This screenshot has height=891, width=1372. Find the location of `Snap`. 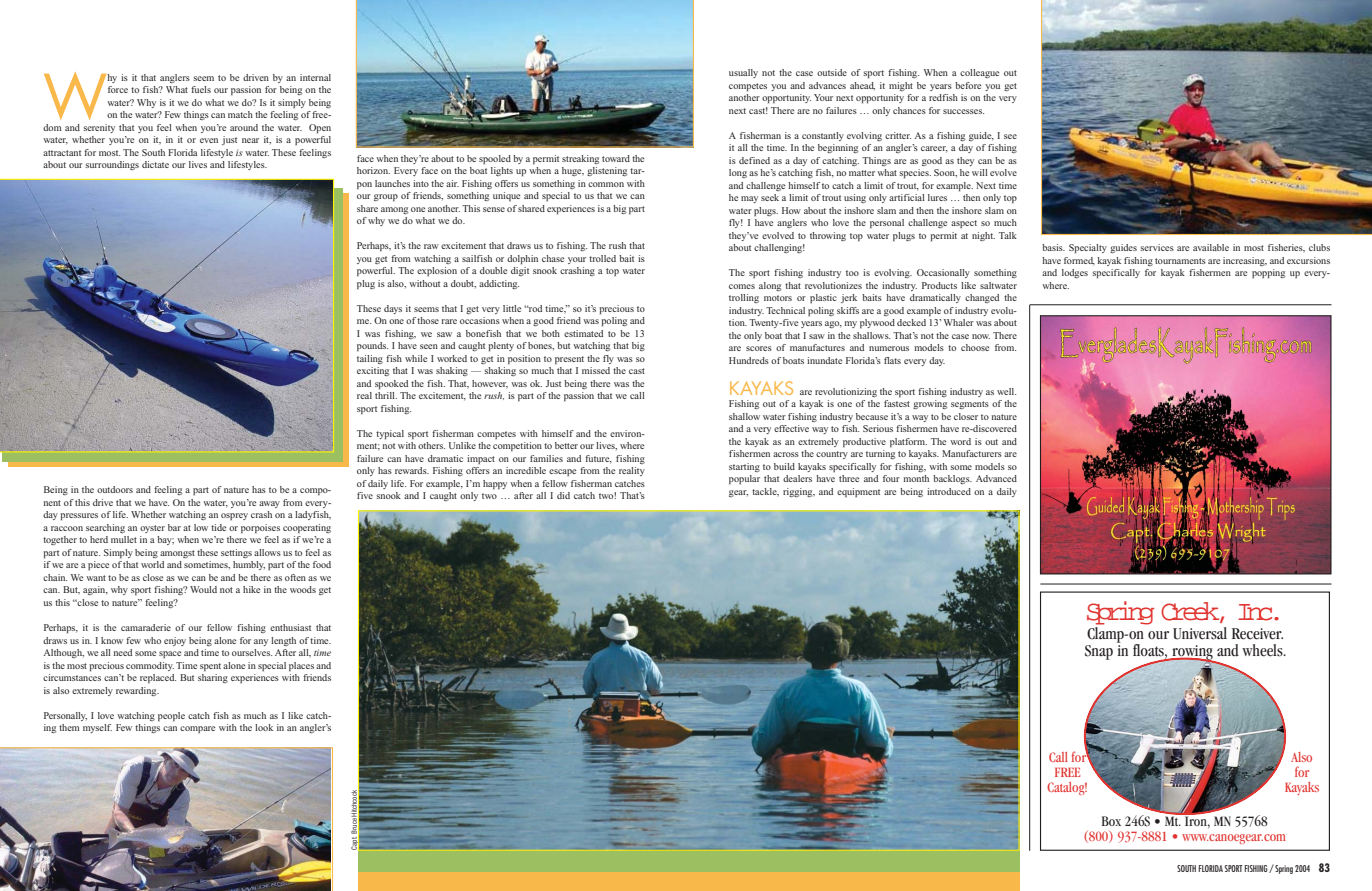

Snap is located at coordinates (1099, 652).
